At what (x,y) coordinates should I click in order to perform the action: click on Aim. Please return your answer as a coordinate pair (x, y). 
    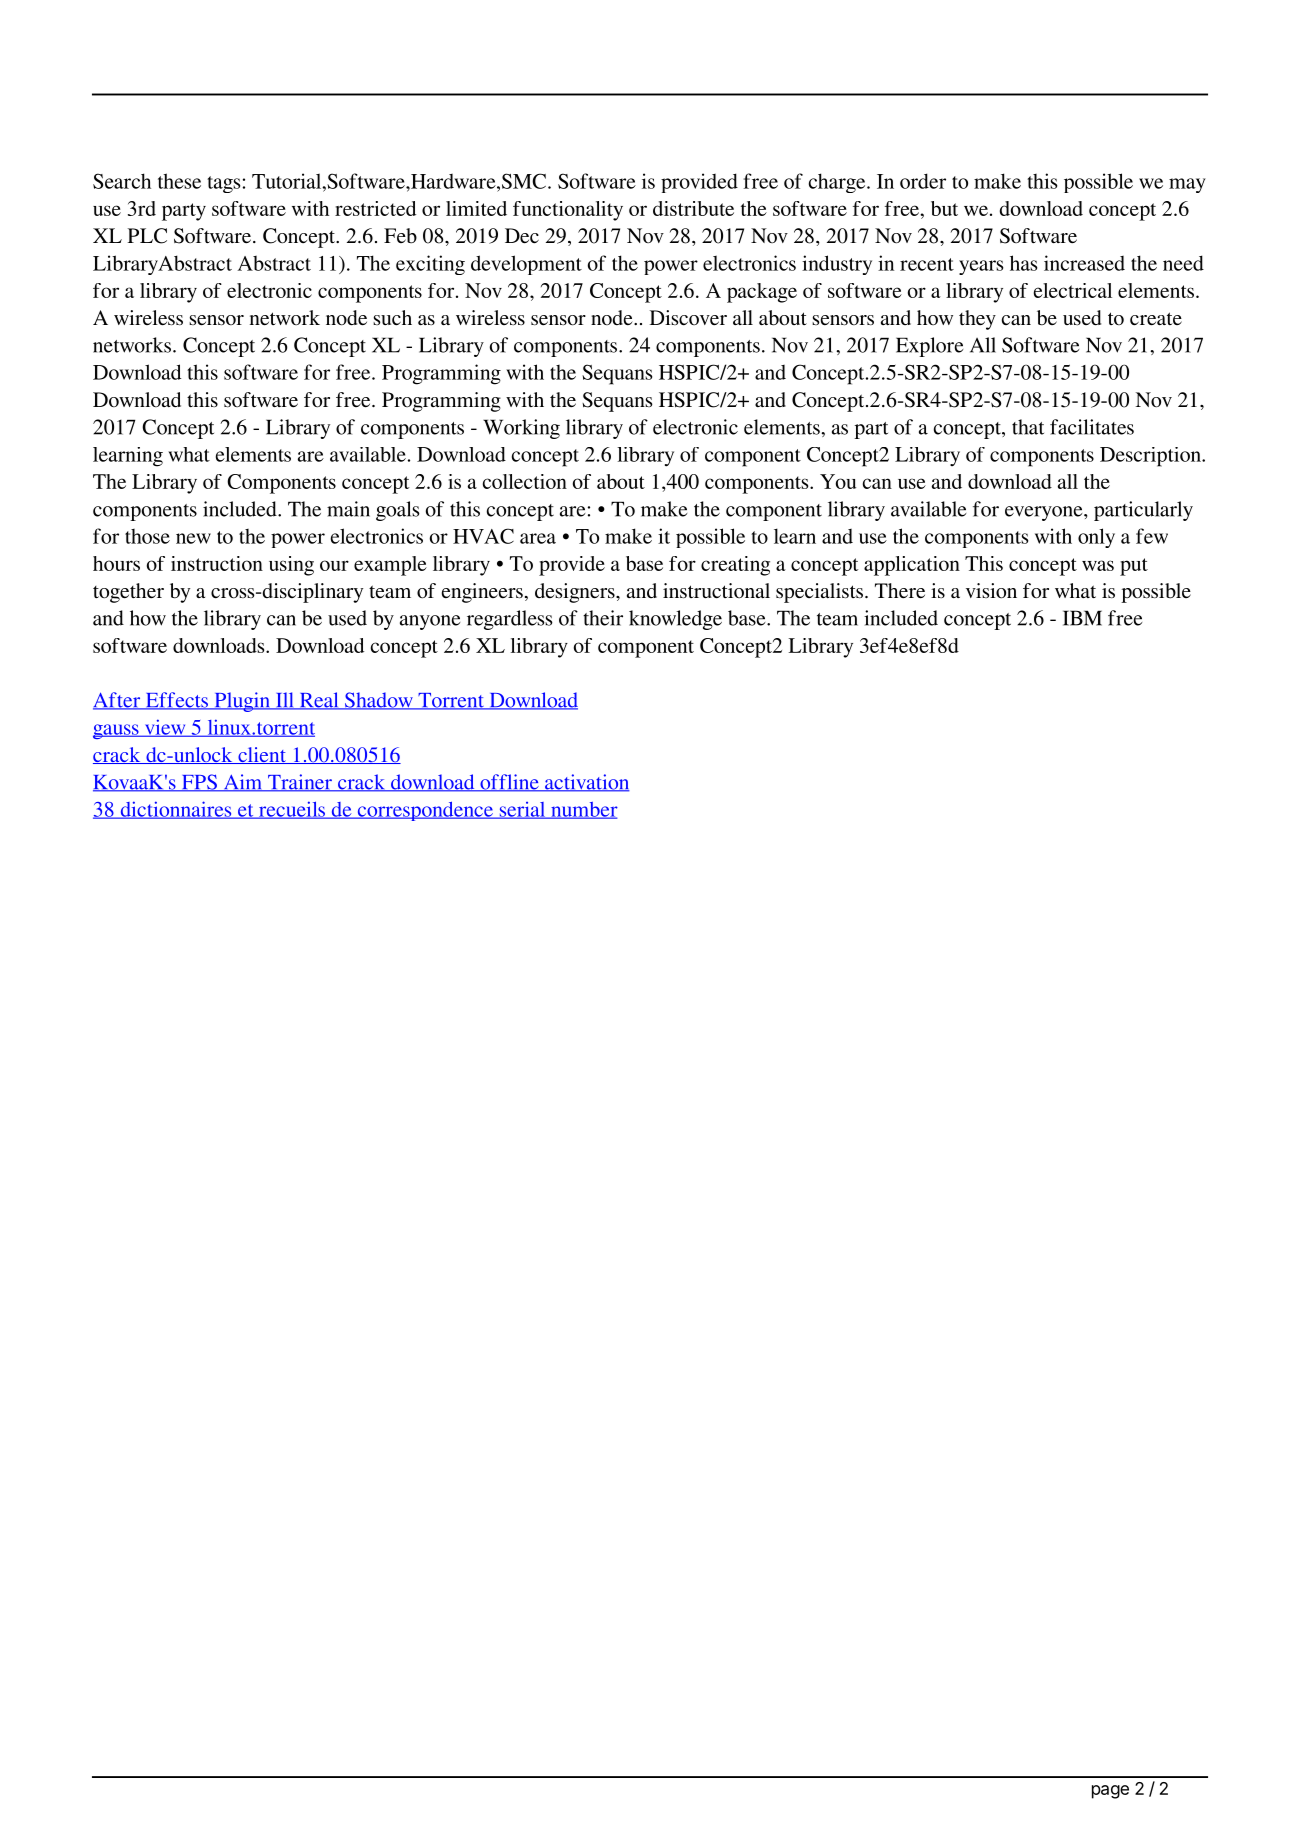
    Looking at the image, I should click on (243, 783).
